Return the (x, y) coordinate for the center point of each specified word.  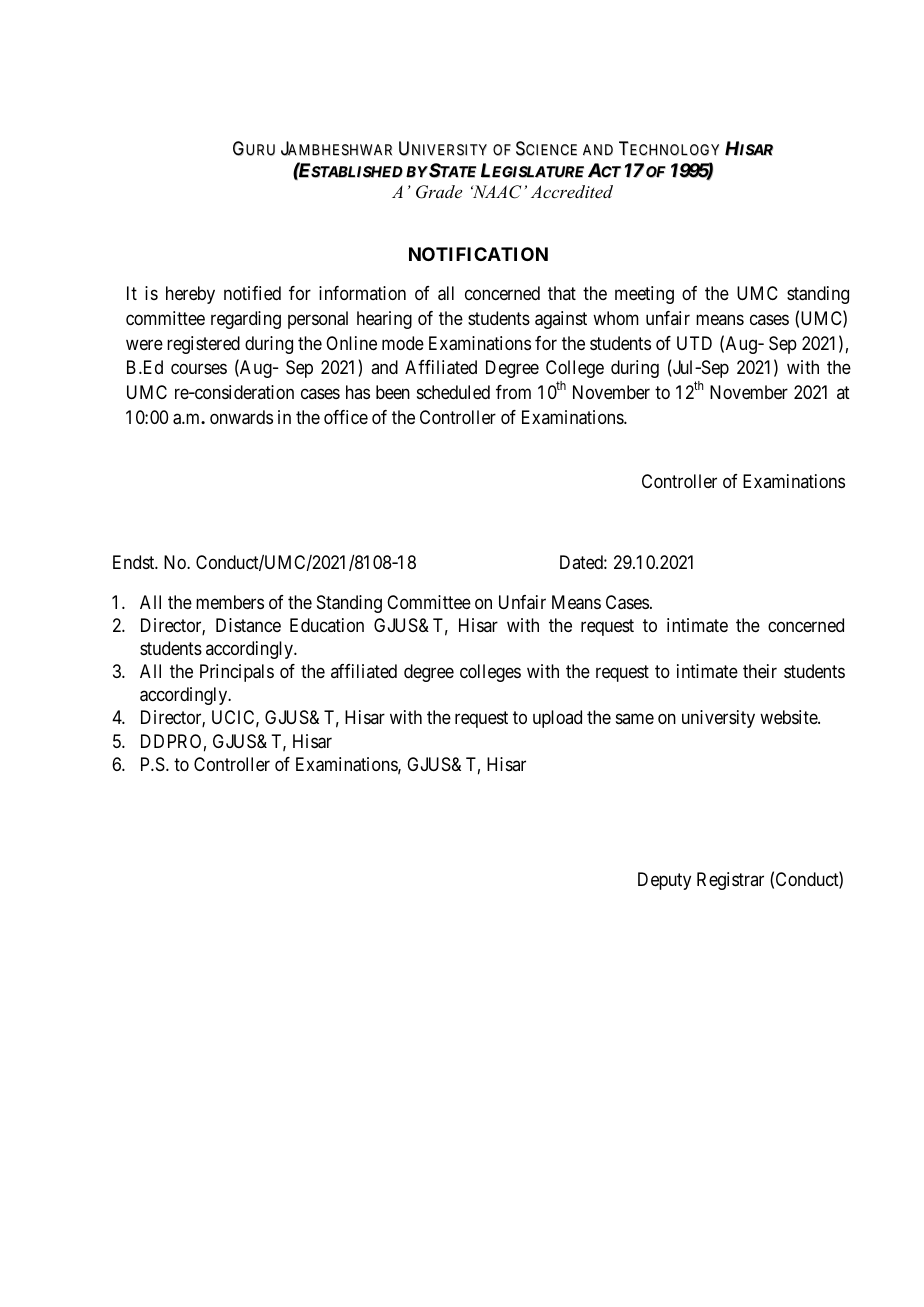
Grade (439, 192)
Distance (248, 625)
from (513, 392)
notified (252, 293)
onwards (241, 417)
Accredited (572, 191)
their (760, 671)
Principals (237, 673)
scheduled (453, 392)
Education (327, 625)
